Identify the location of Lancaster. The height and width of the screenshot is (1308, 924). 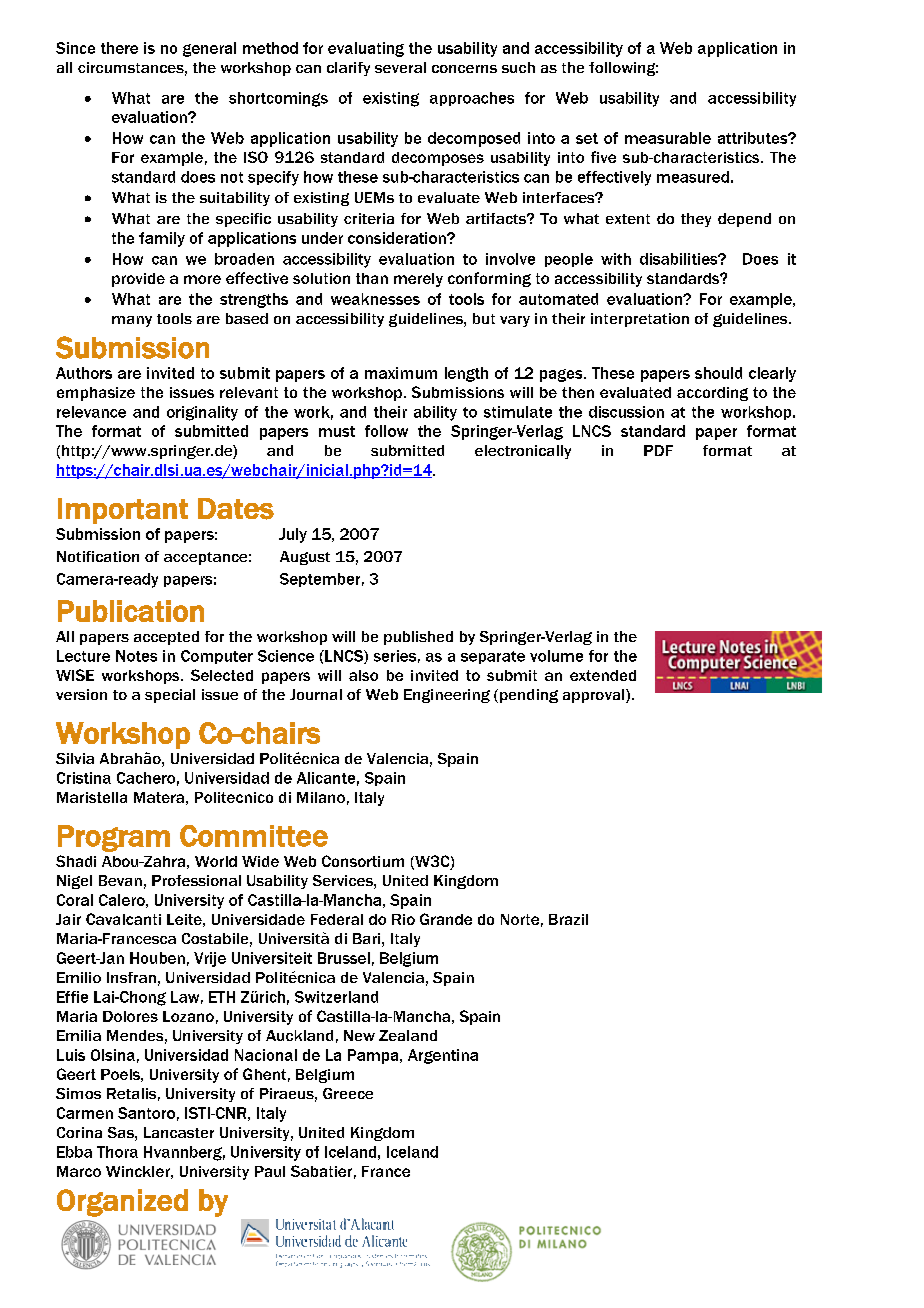
(179, 1132).
